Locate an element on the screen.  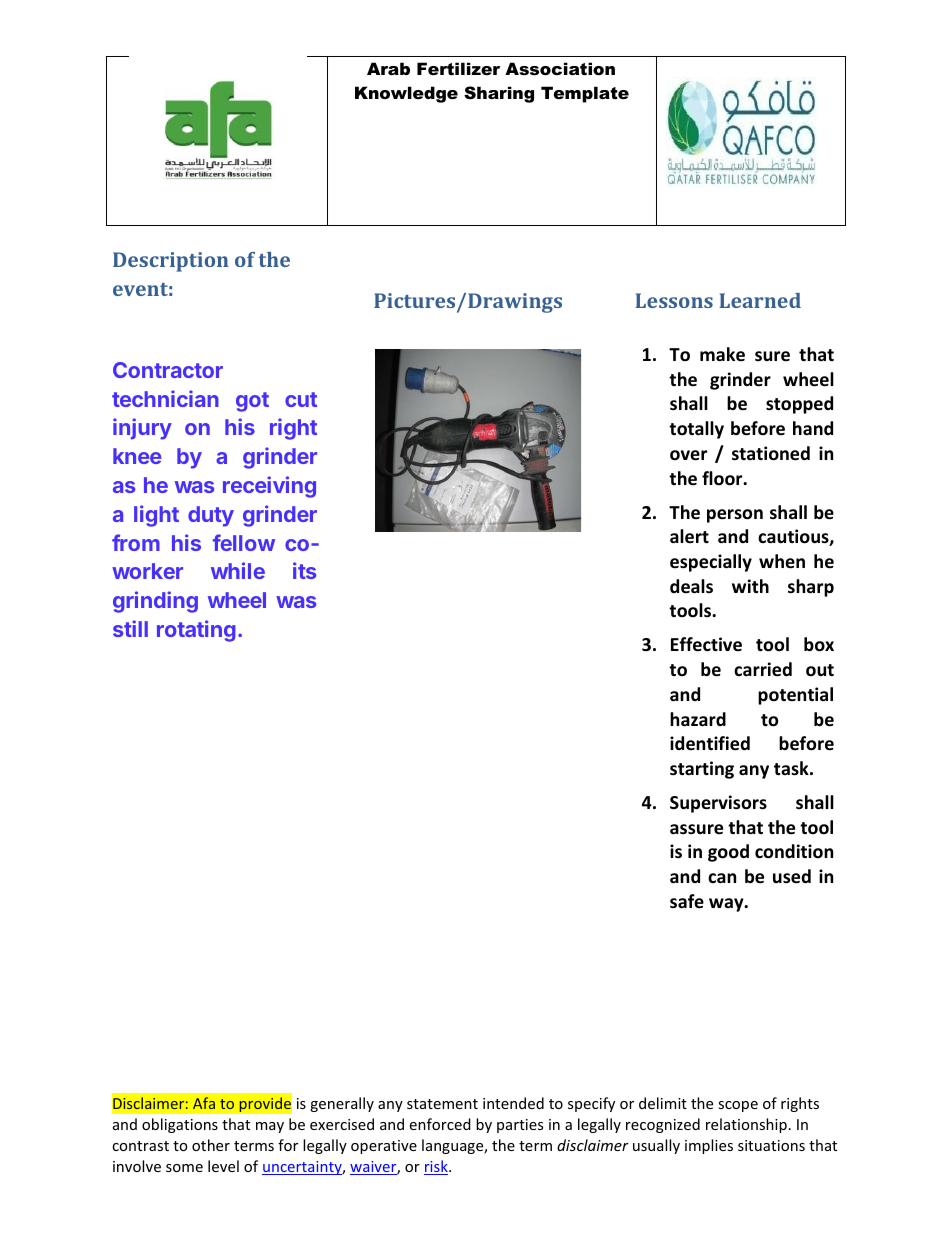
Sharing is located at coordinates (499, 94).
